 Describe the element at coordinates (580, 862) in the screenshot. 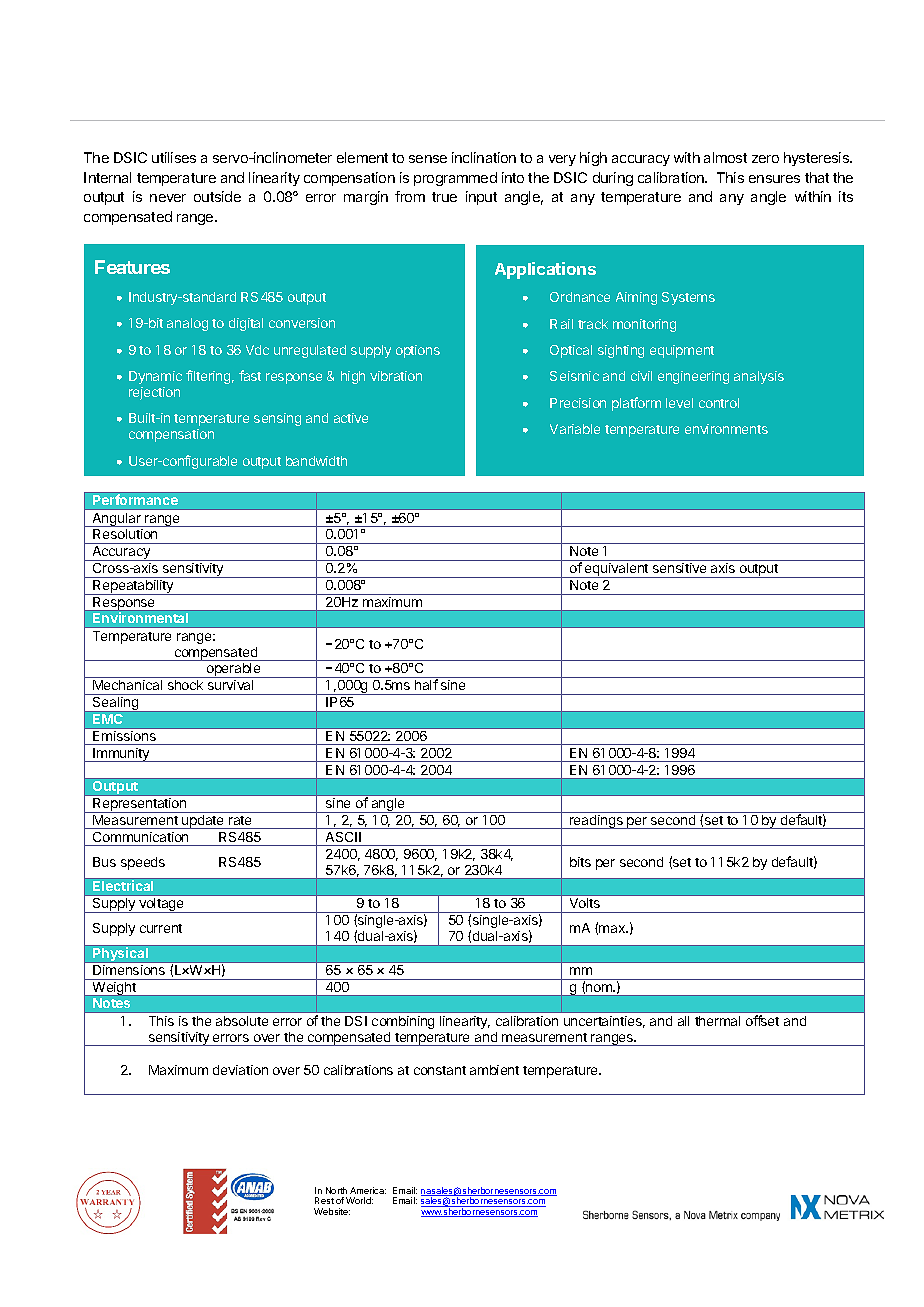

I see `bits` at that location.
